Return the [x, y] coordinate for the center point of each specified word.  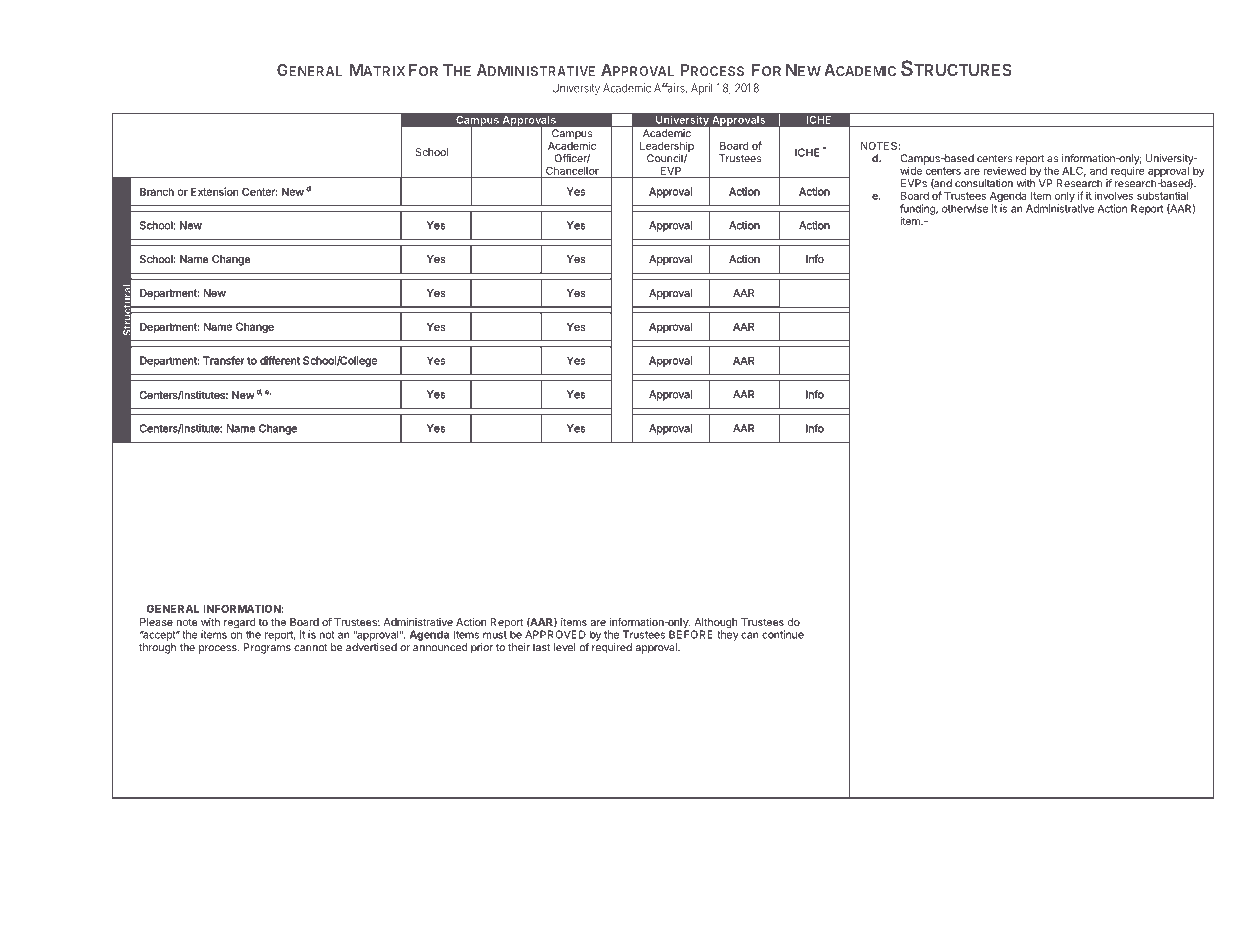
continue [783, 634]
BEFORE [691, 634]
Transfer [223, 360]
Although [715, 624]
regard [240, 624]
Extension [214, 191]
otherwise [965, 208]
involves [1114, 195]
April [702, 89]
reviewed [1005, 169]
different [280, 360]
